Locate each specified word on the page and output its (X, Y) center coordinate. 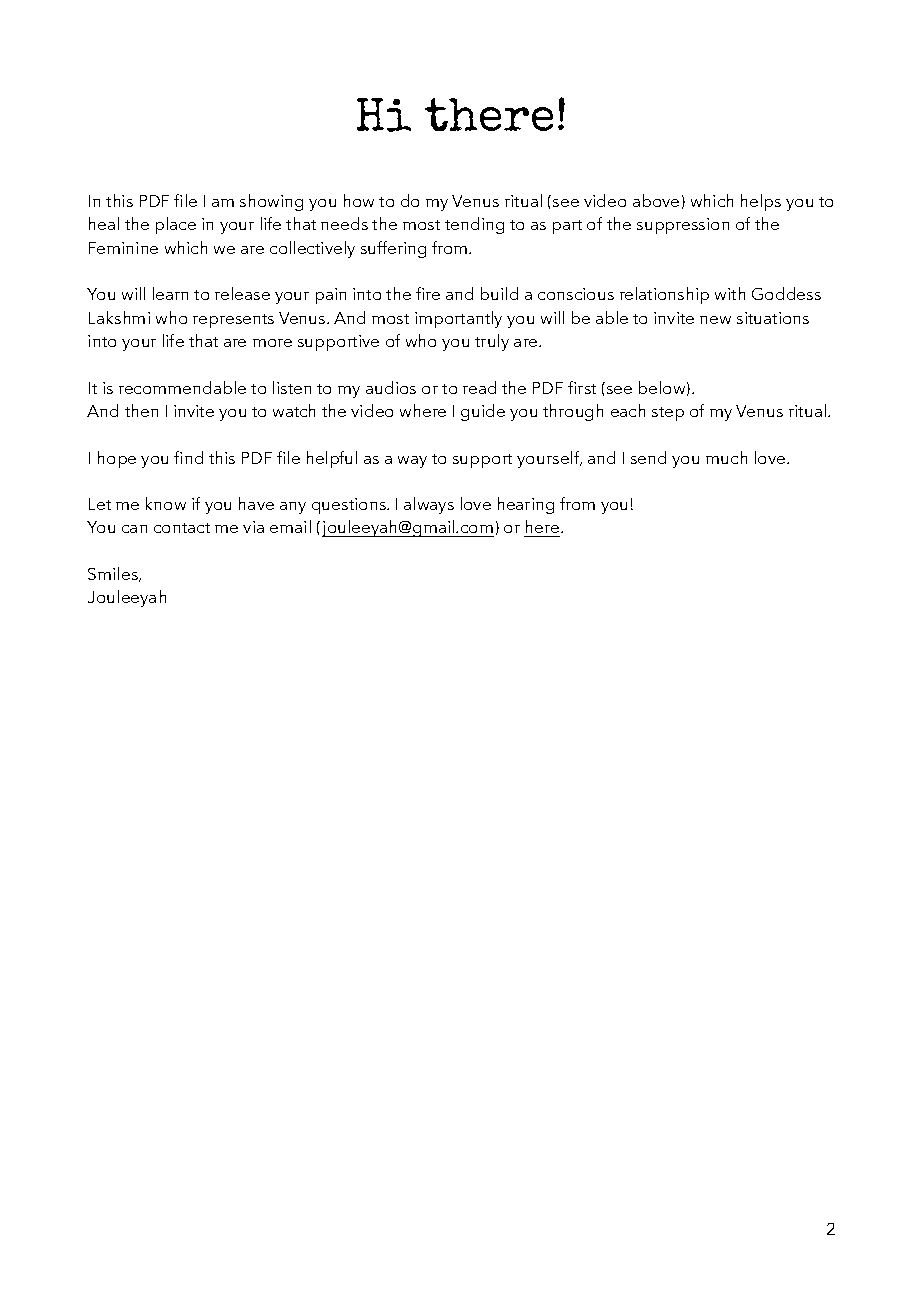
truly (492, 342)
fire (428, 293)
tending (474, 225)
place (176, 225)
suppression (683, 226)
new (715, 320)
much (726, 457)
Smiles (114, 574)
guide (483, 412)
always (429, 505)
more (272, 343)
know (166, 503)
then (141, 410)
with (730, 293)
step (668, 414)
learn (170, 293)
